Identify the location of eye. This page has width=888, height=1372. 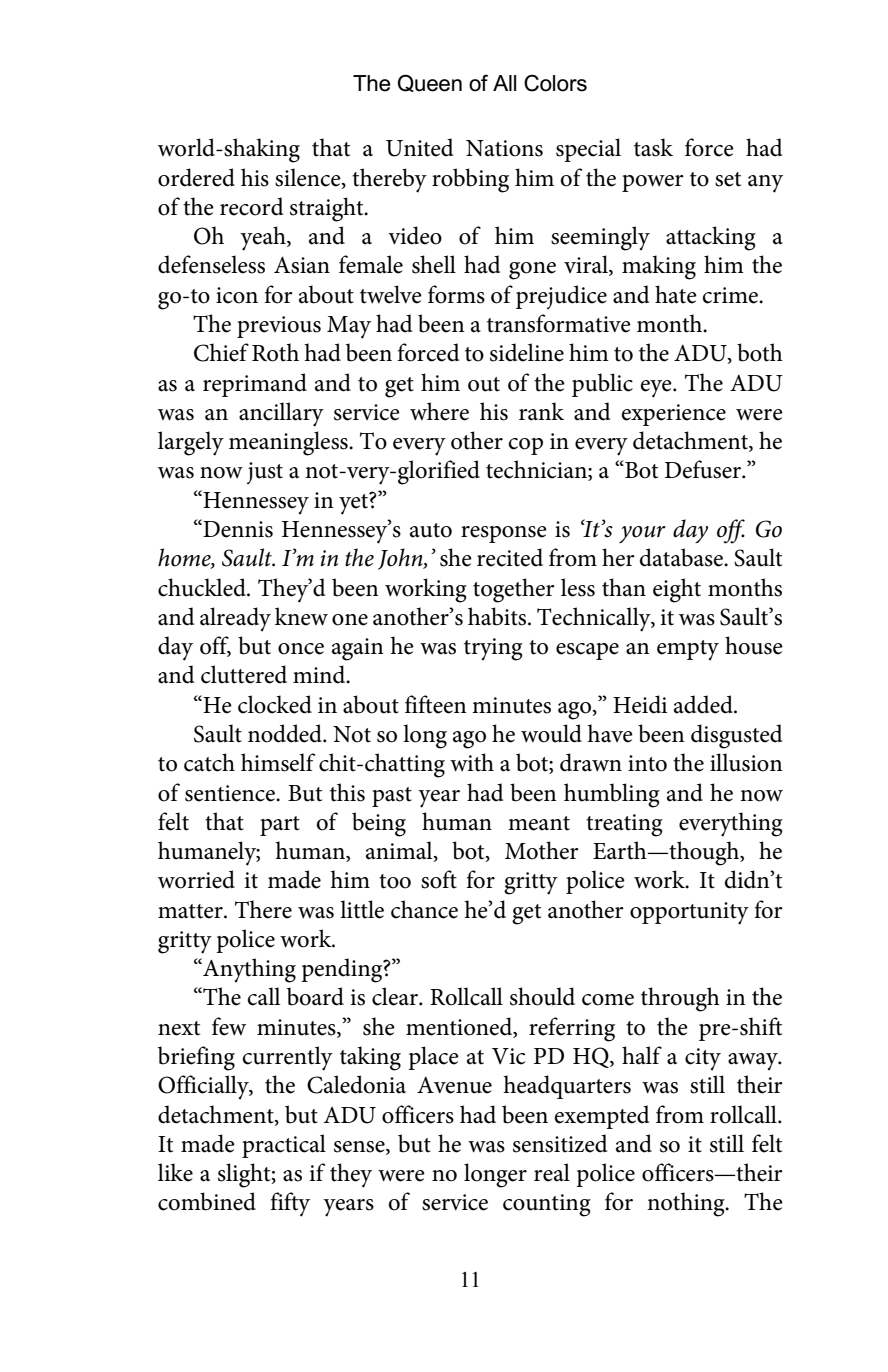
(657, 389).
